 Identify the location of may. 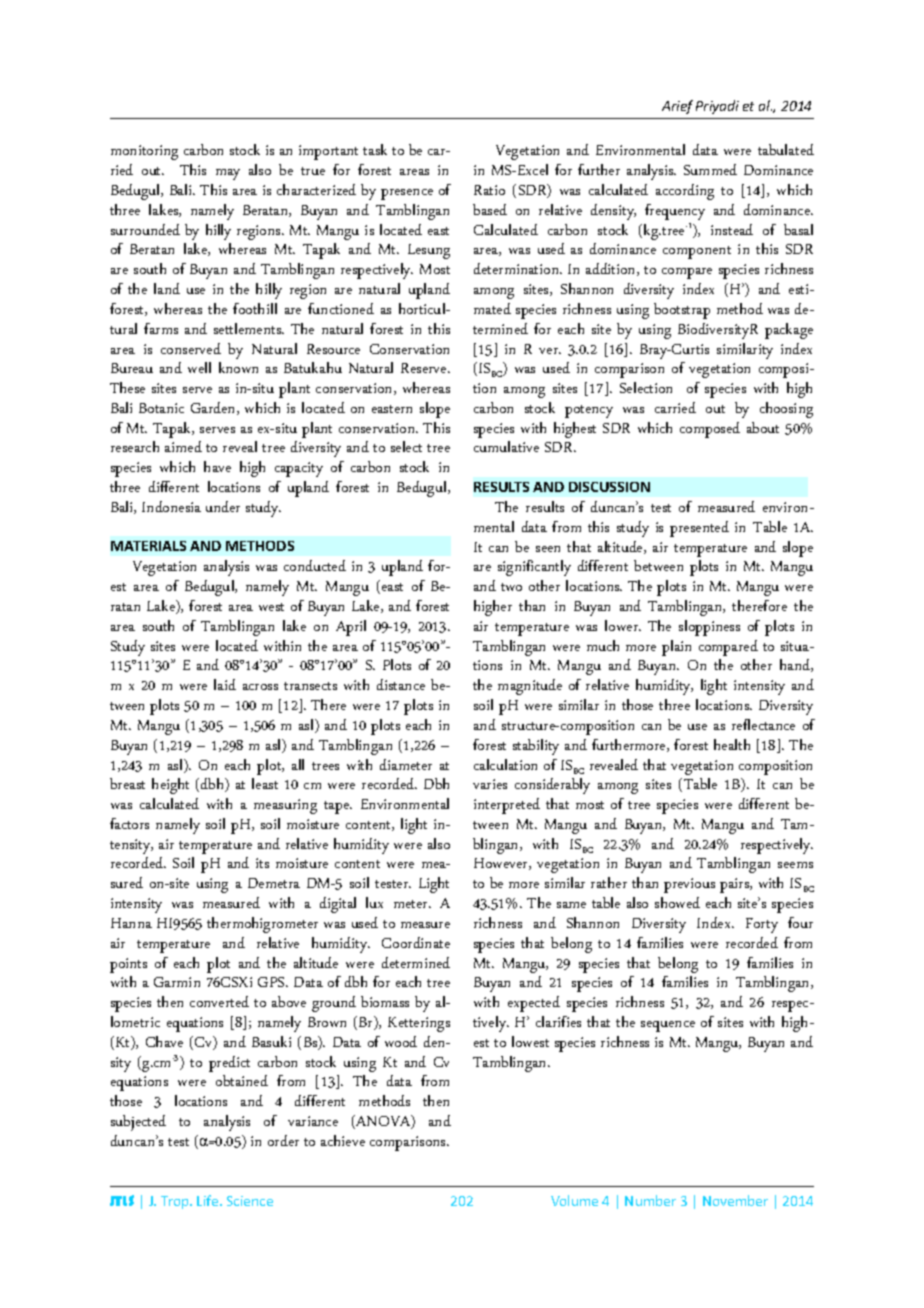
(228, 174).
